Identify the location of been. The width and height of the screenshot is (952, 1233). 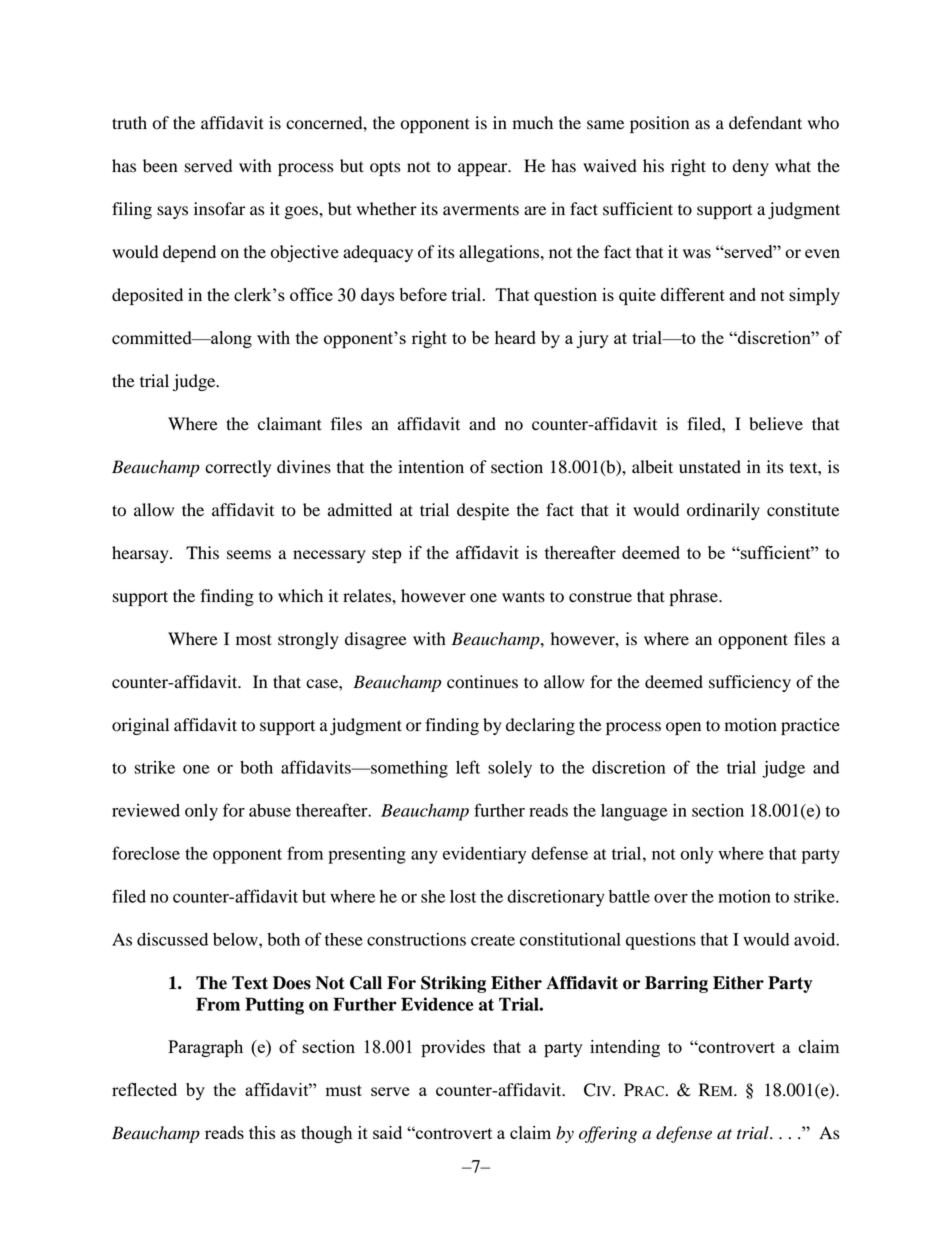
(160, 166).
